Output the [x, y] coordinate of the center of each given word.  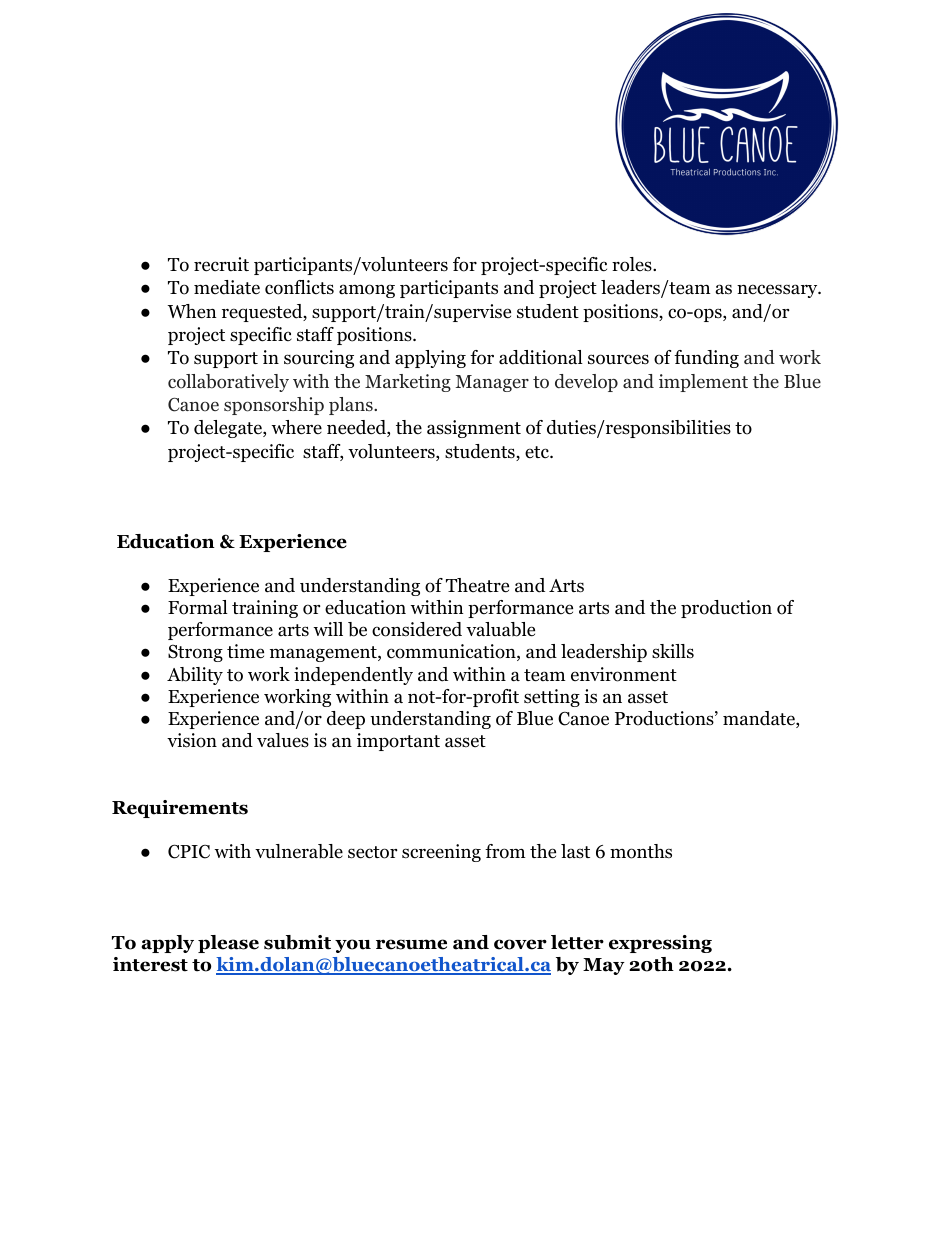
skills [673, 651]
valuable [500, 629]
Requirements [180, 809]
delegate [229, 429]
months [641, 851]
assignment [474, 429]
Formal [198, 607]
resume [411, 944]
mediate [227, 287]
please [228, 944]
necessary [778, 291]
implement [703, 383]
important [398, 742]
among [367, 291]
